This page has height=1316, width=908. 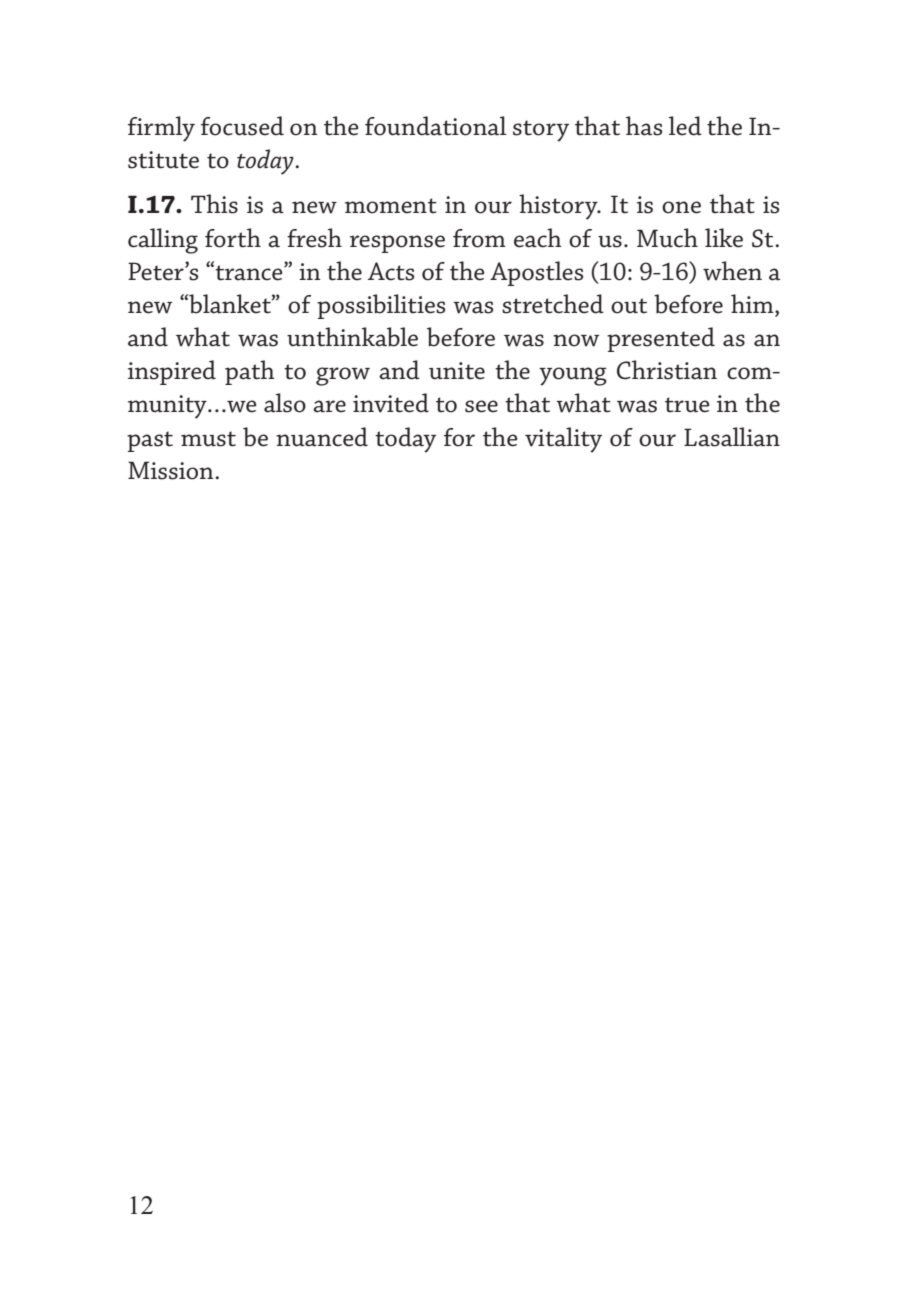 What do you see at coordinates (242, 126) in the page?
I see `focused` at bounding box center [242, 126].
